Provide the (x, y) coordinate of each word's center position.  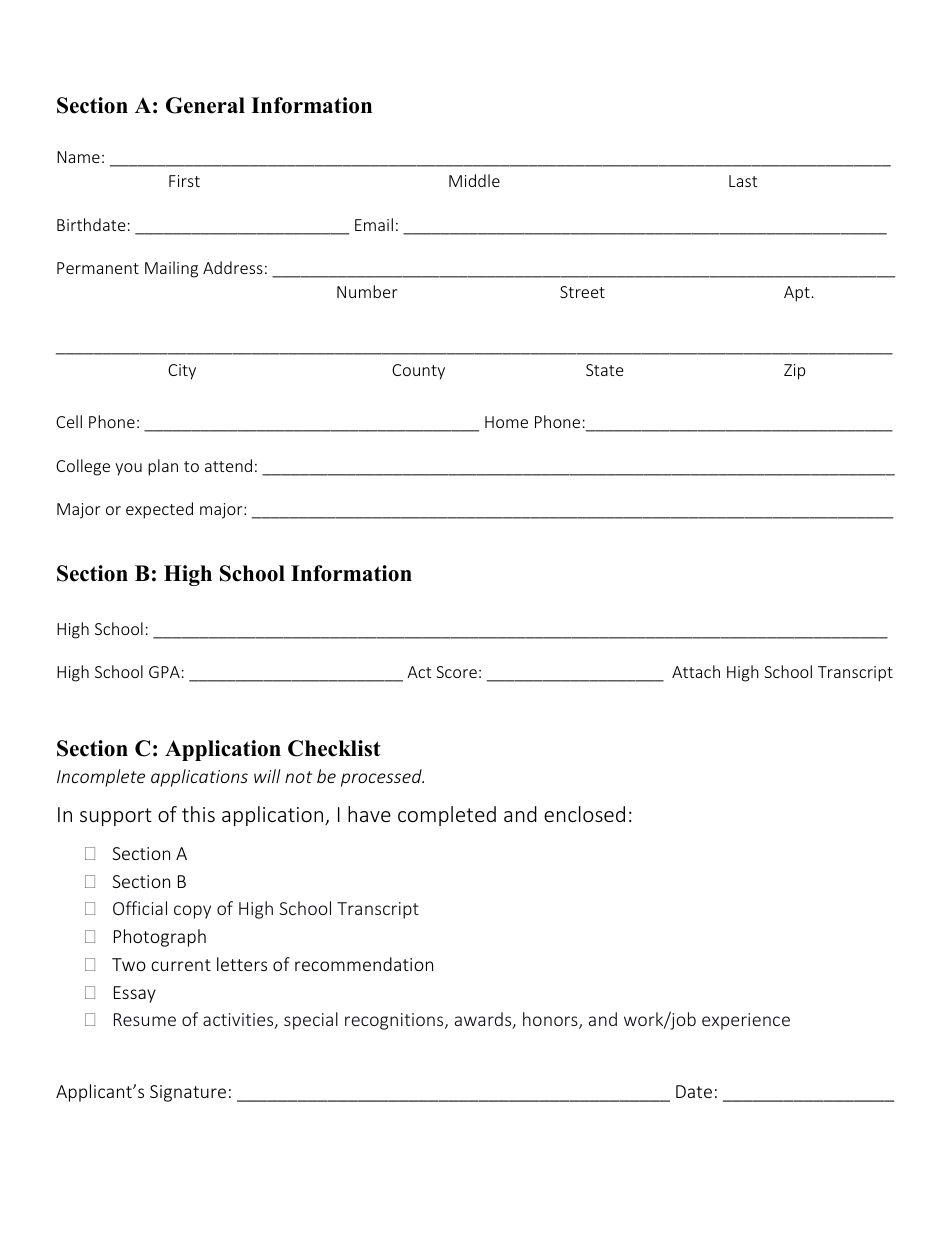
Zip (794, 372)
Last (743, 181)
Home (506, 422)
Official (140, 908)
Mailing (171, 269)
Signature (188, 1093)
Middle (474, 180)
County (418, 372)
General (205, 105)
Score (456, 672)
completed (447, 816)
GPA (164, 672)
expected (159, 510)
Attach (696, 671)
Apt (797, 294)
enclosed (584, 814)
